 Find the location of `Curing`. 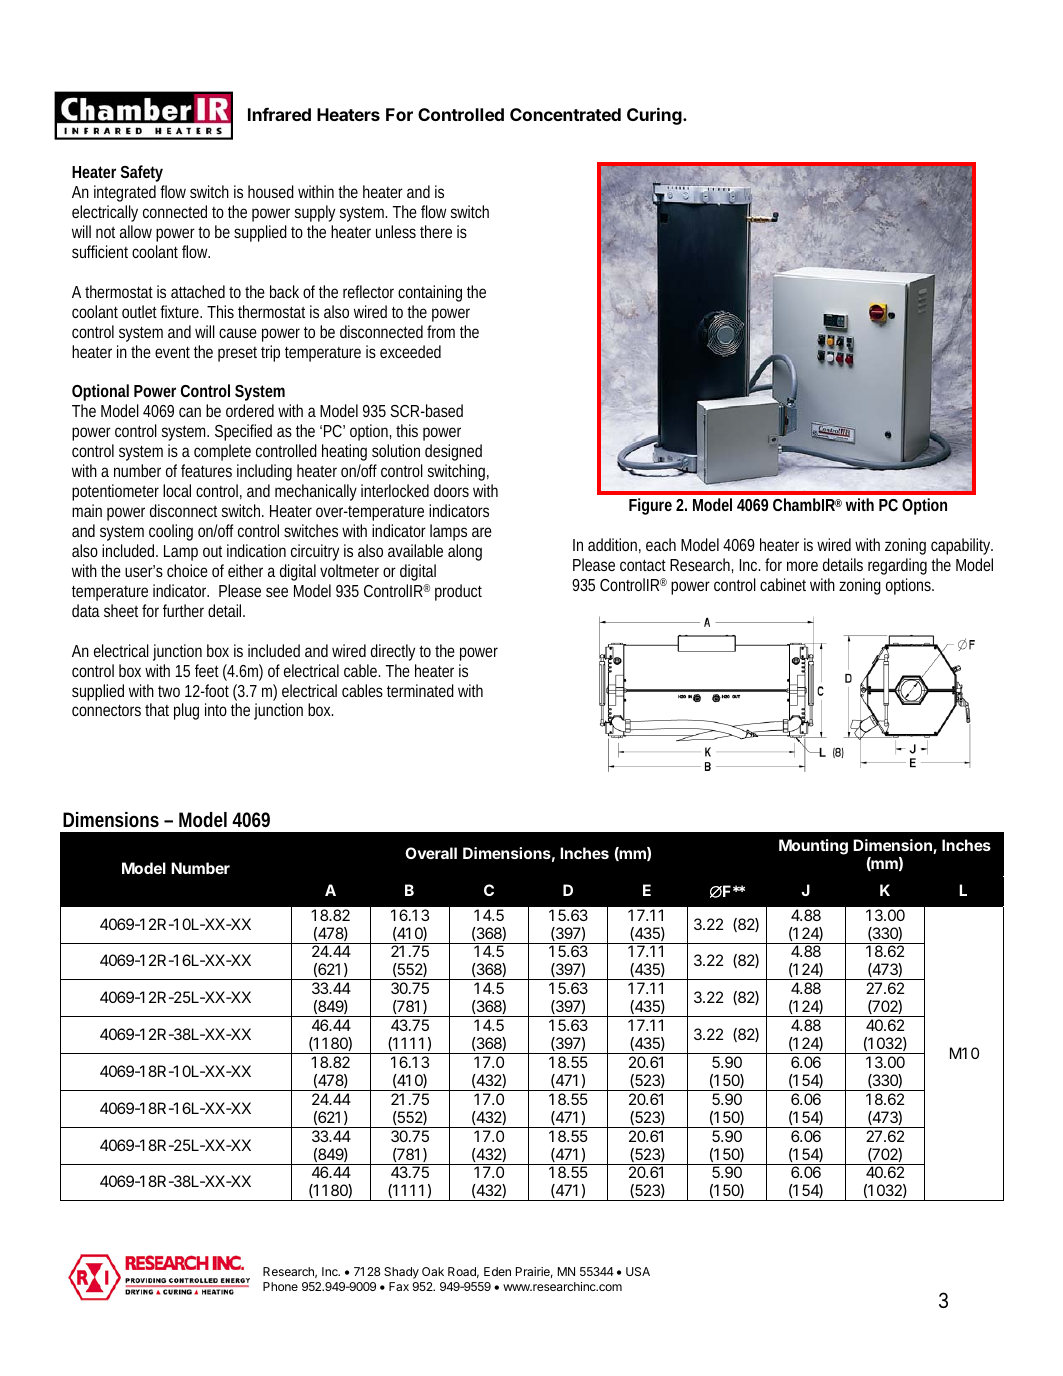

Curing is located at coordinates (655, 116).
